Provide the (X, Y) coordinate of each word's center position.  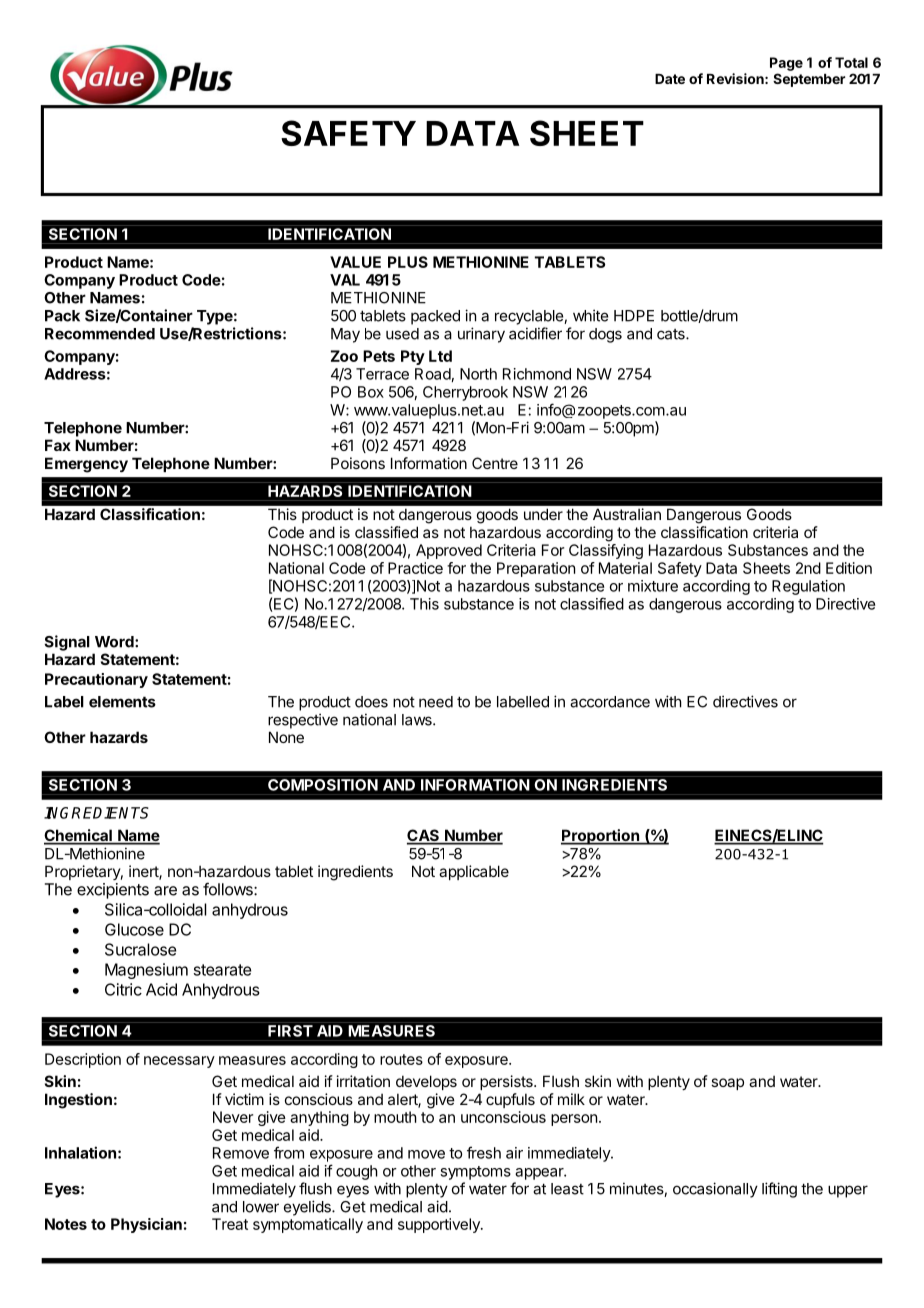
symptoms (475, 1173)
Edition (849, 568)
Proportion (601, 837)
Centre (495, 463)
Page (786, 64)
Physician (146, 1225)
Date (670, 79)
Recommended (100, 334)
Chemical (79, 836)
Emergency (86, 465)
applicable (474, 872)
